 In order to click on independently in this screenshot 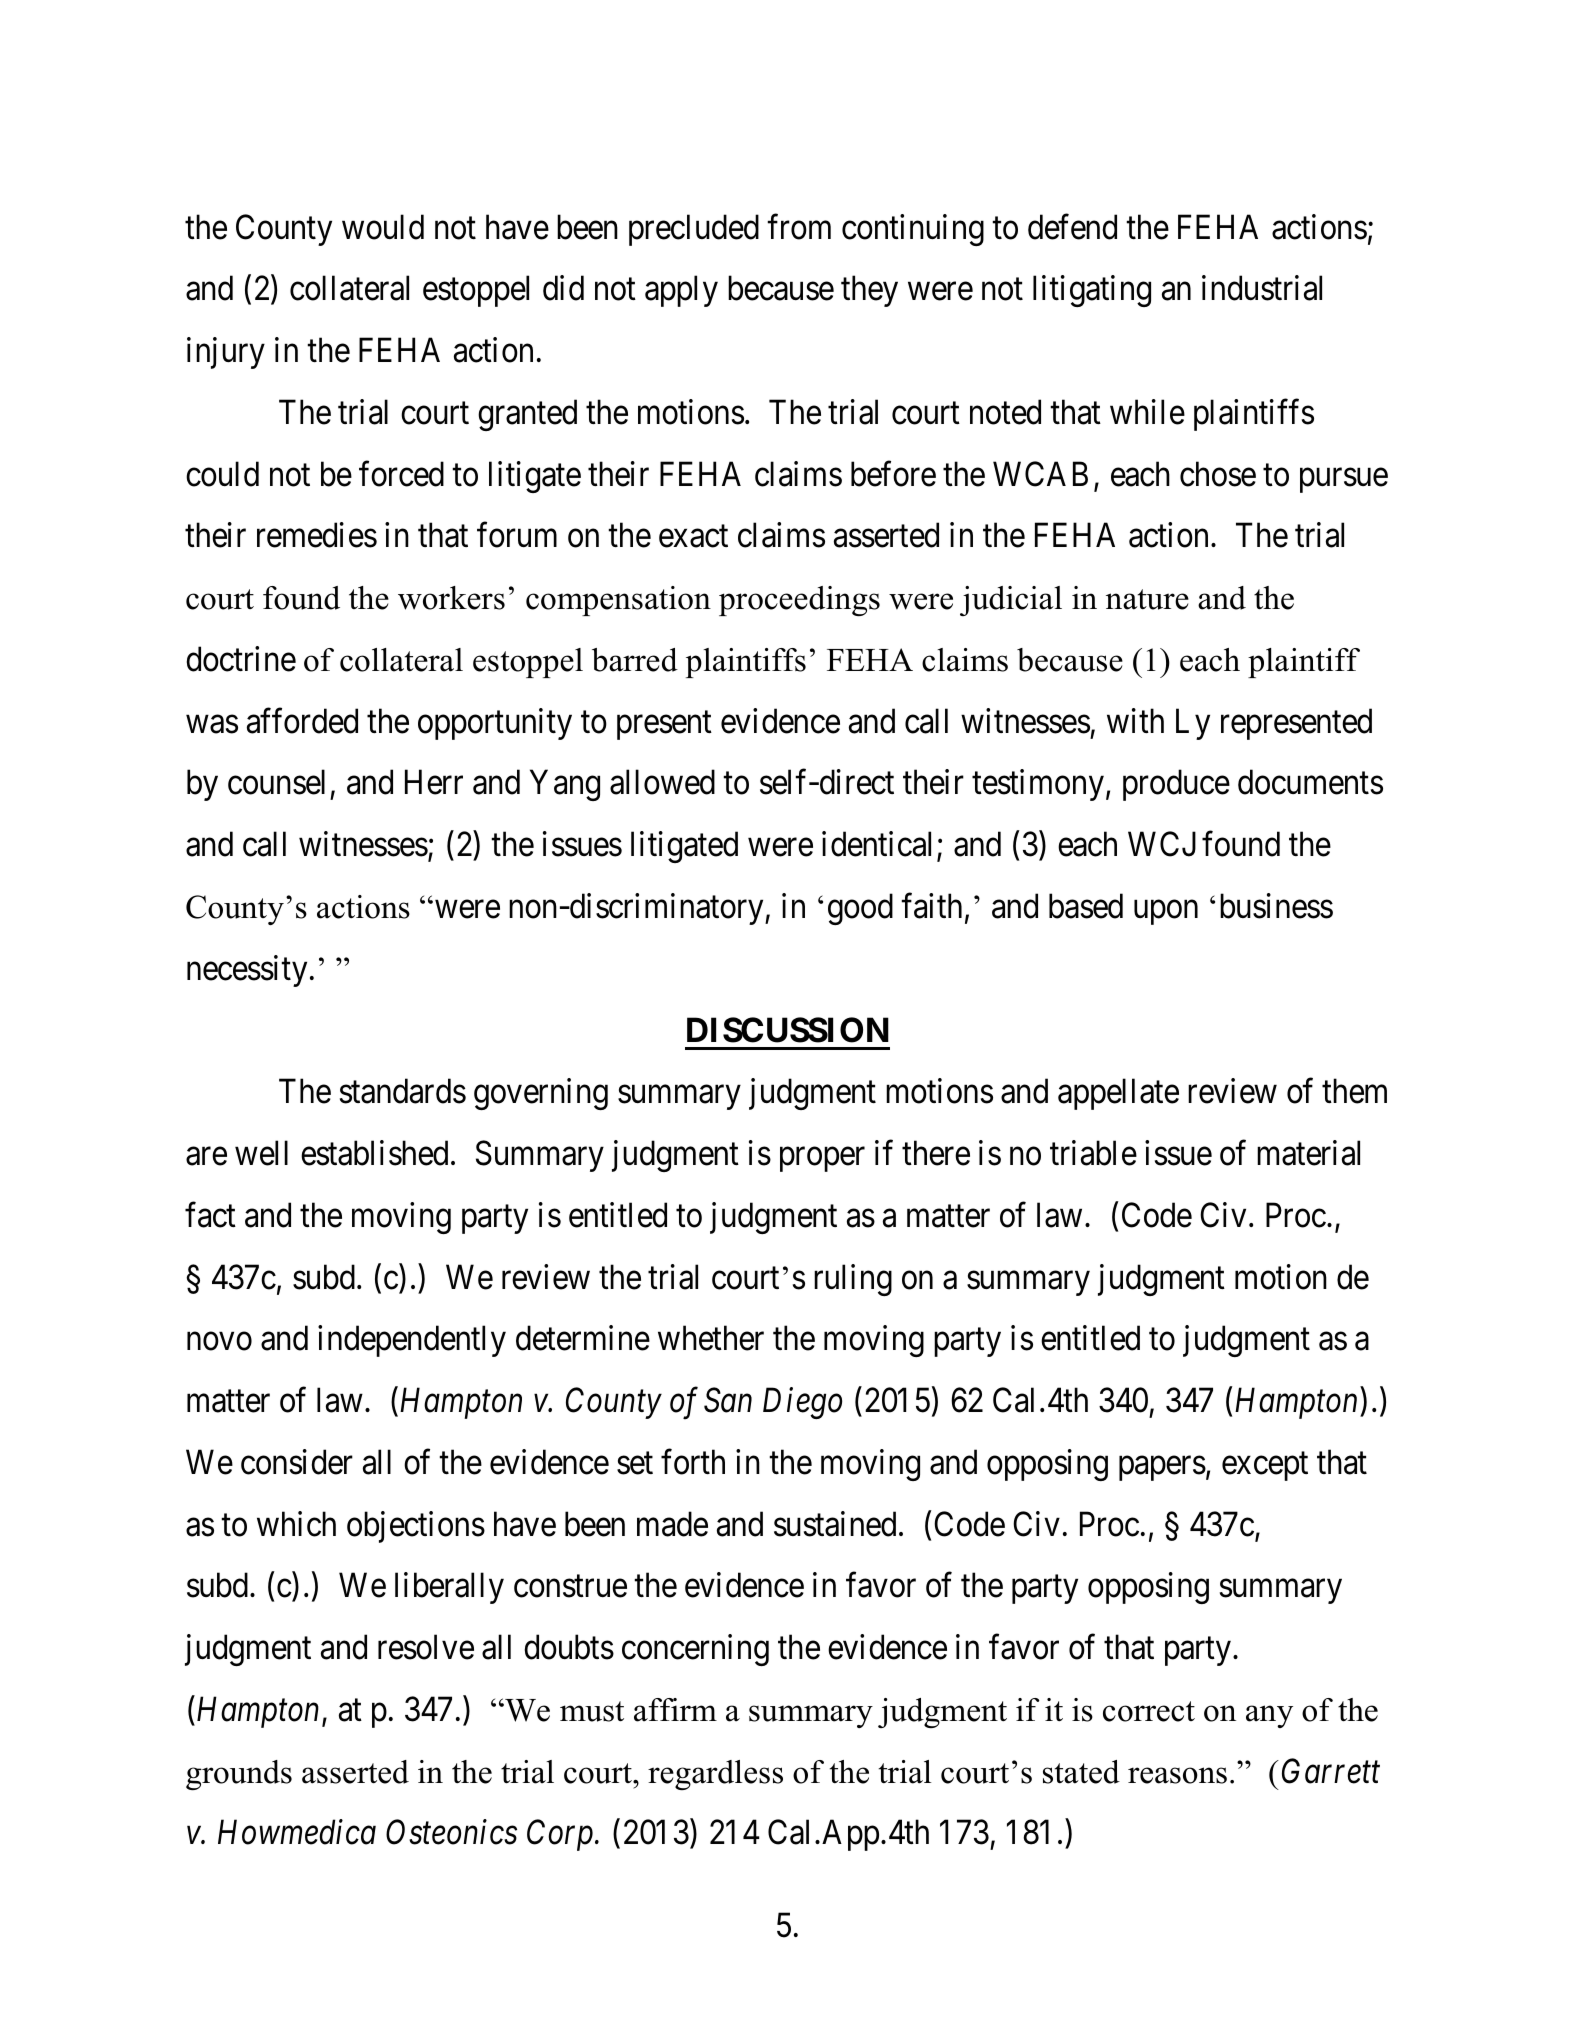, I will do `click(412, 1341)`.
